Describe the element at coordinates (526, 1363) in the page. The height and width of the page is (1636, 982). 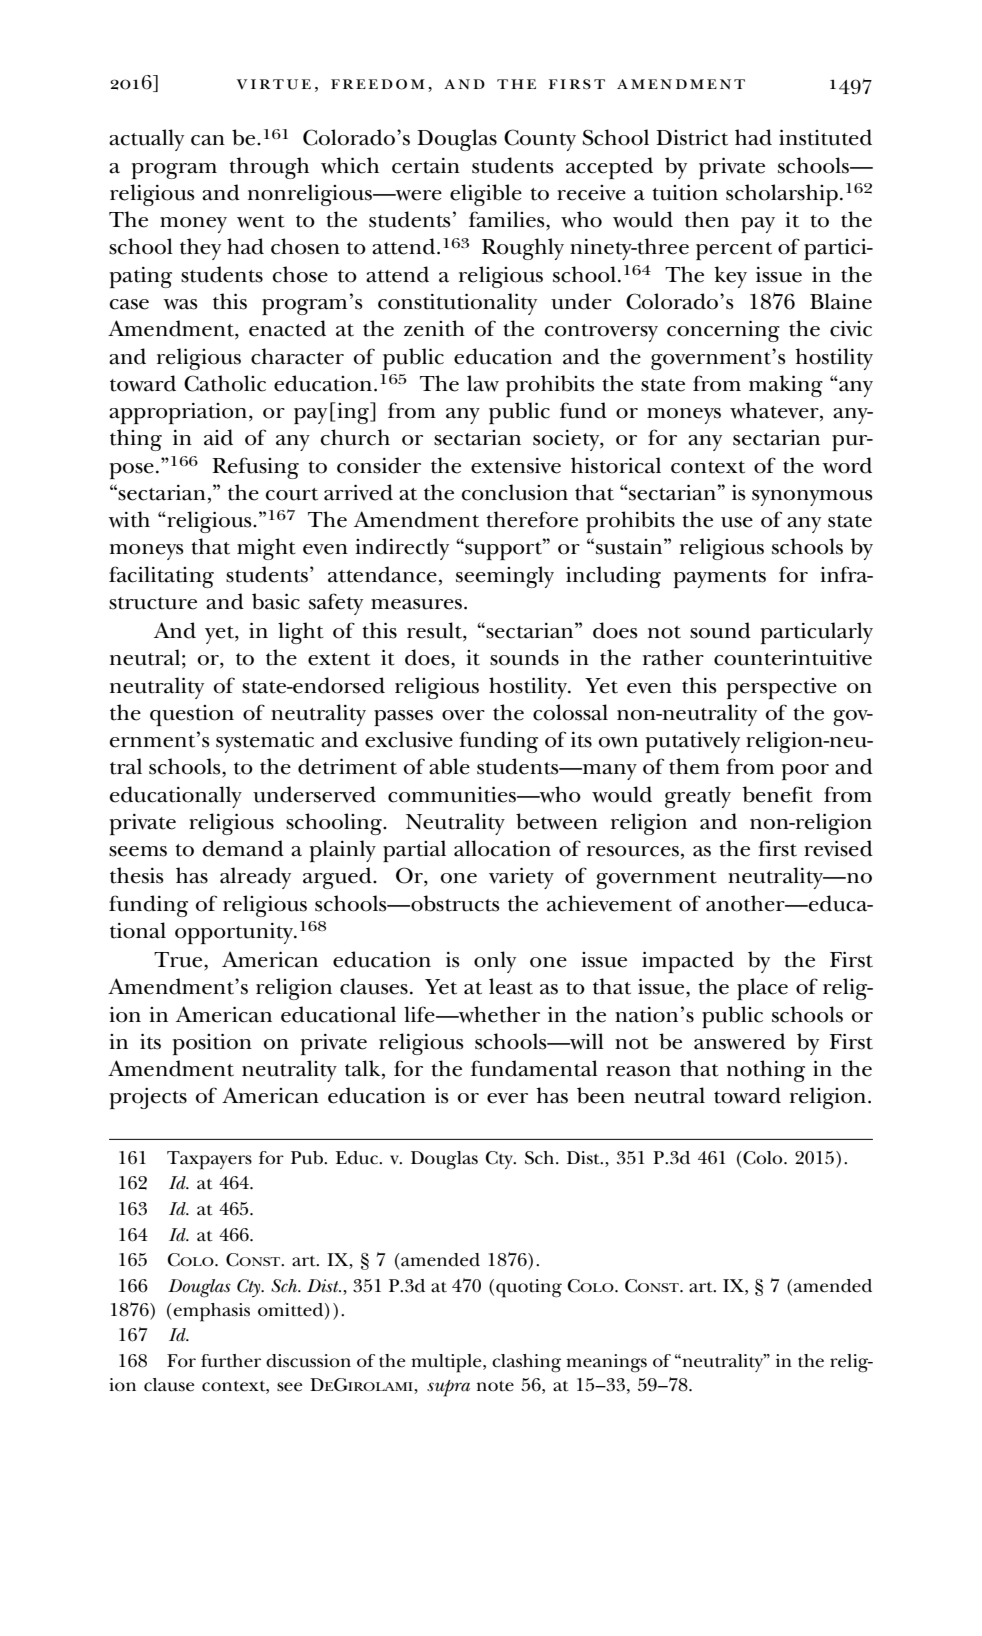
I see `clashing` at that location.
